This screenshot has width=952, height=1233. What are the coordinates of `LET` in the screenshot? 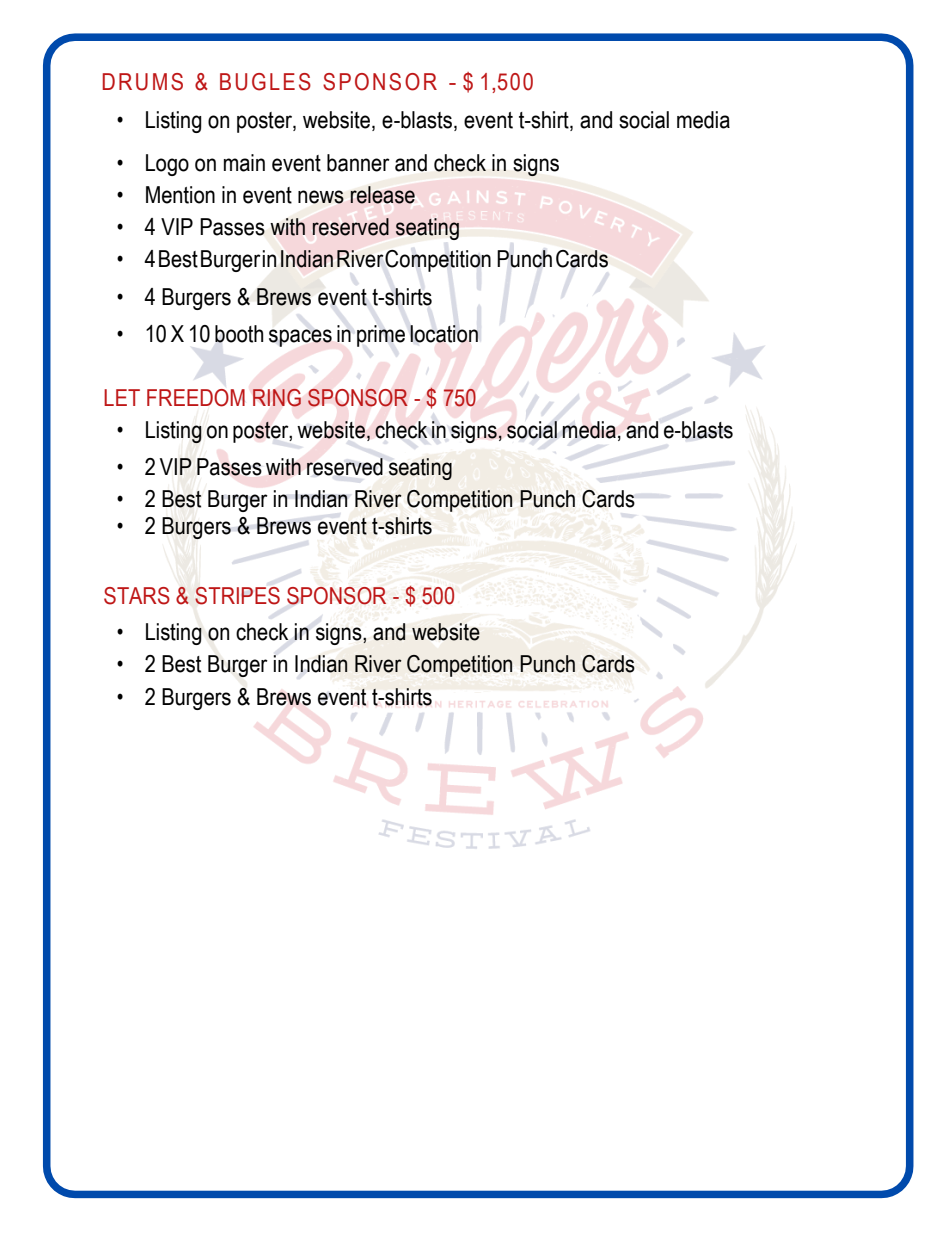 It's located at (122, 397).
